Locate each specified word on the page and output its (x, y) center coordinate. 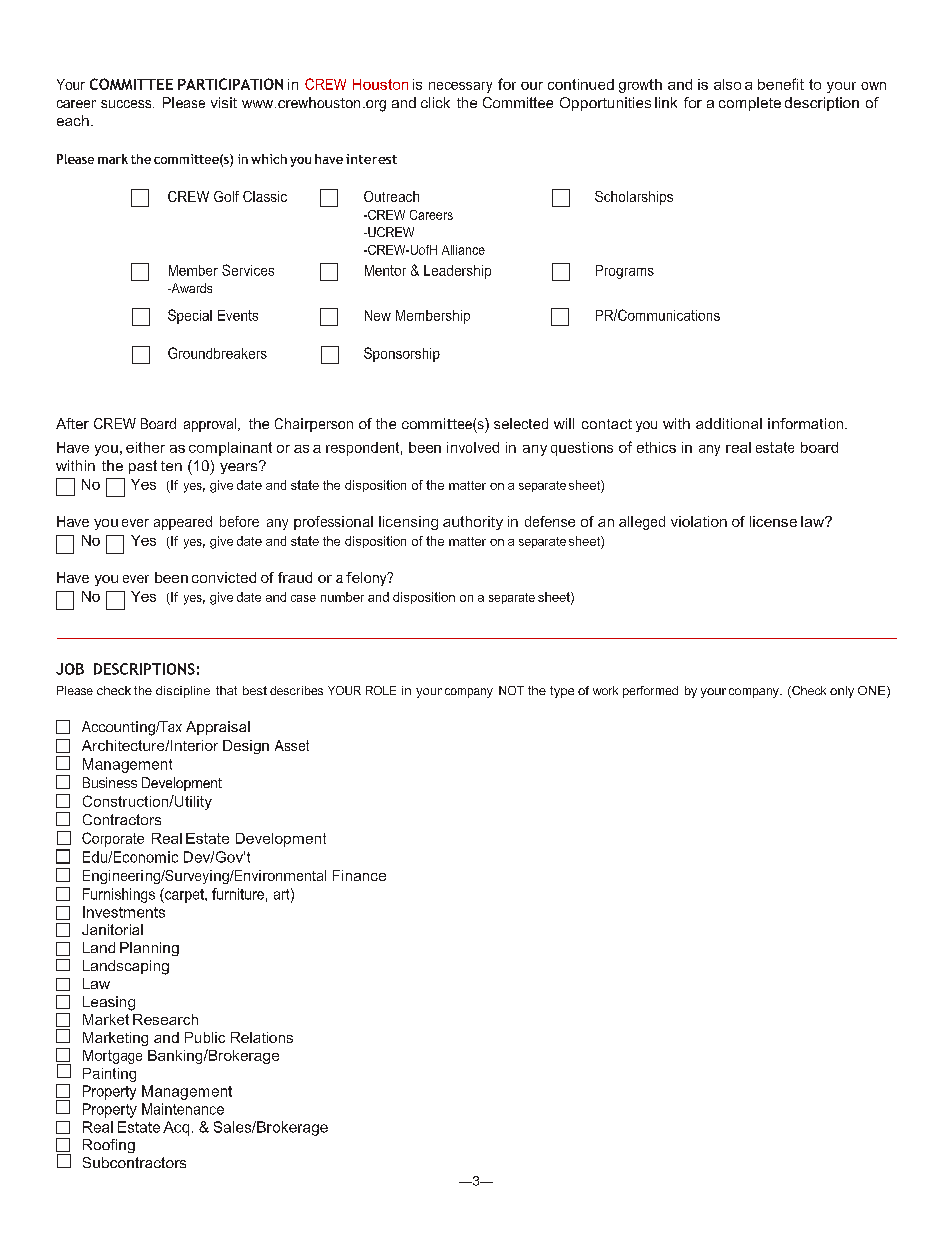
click (435, 102)
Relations (262, 1037)
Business (110, 782)
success (127, 104)
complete (750, 104)
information (807, 423)
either (145, 447)
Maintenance (183, 1109)
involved (473, 447)
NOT (511, 690)
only (842, 692)
